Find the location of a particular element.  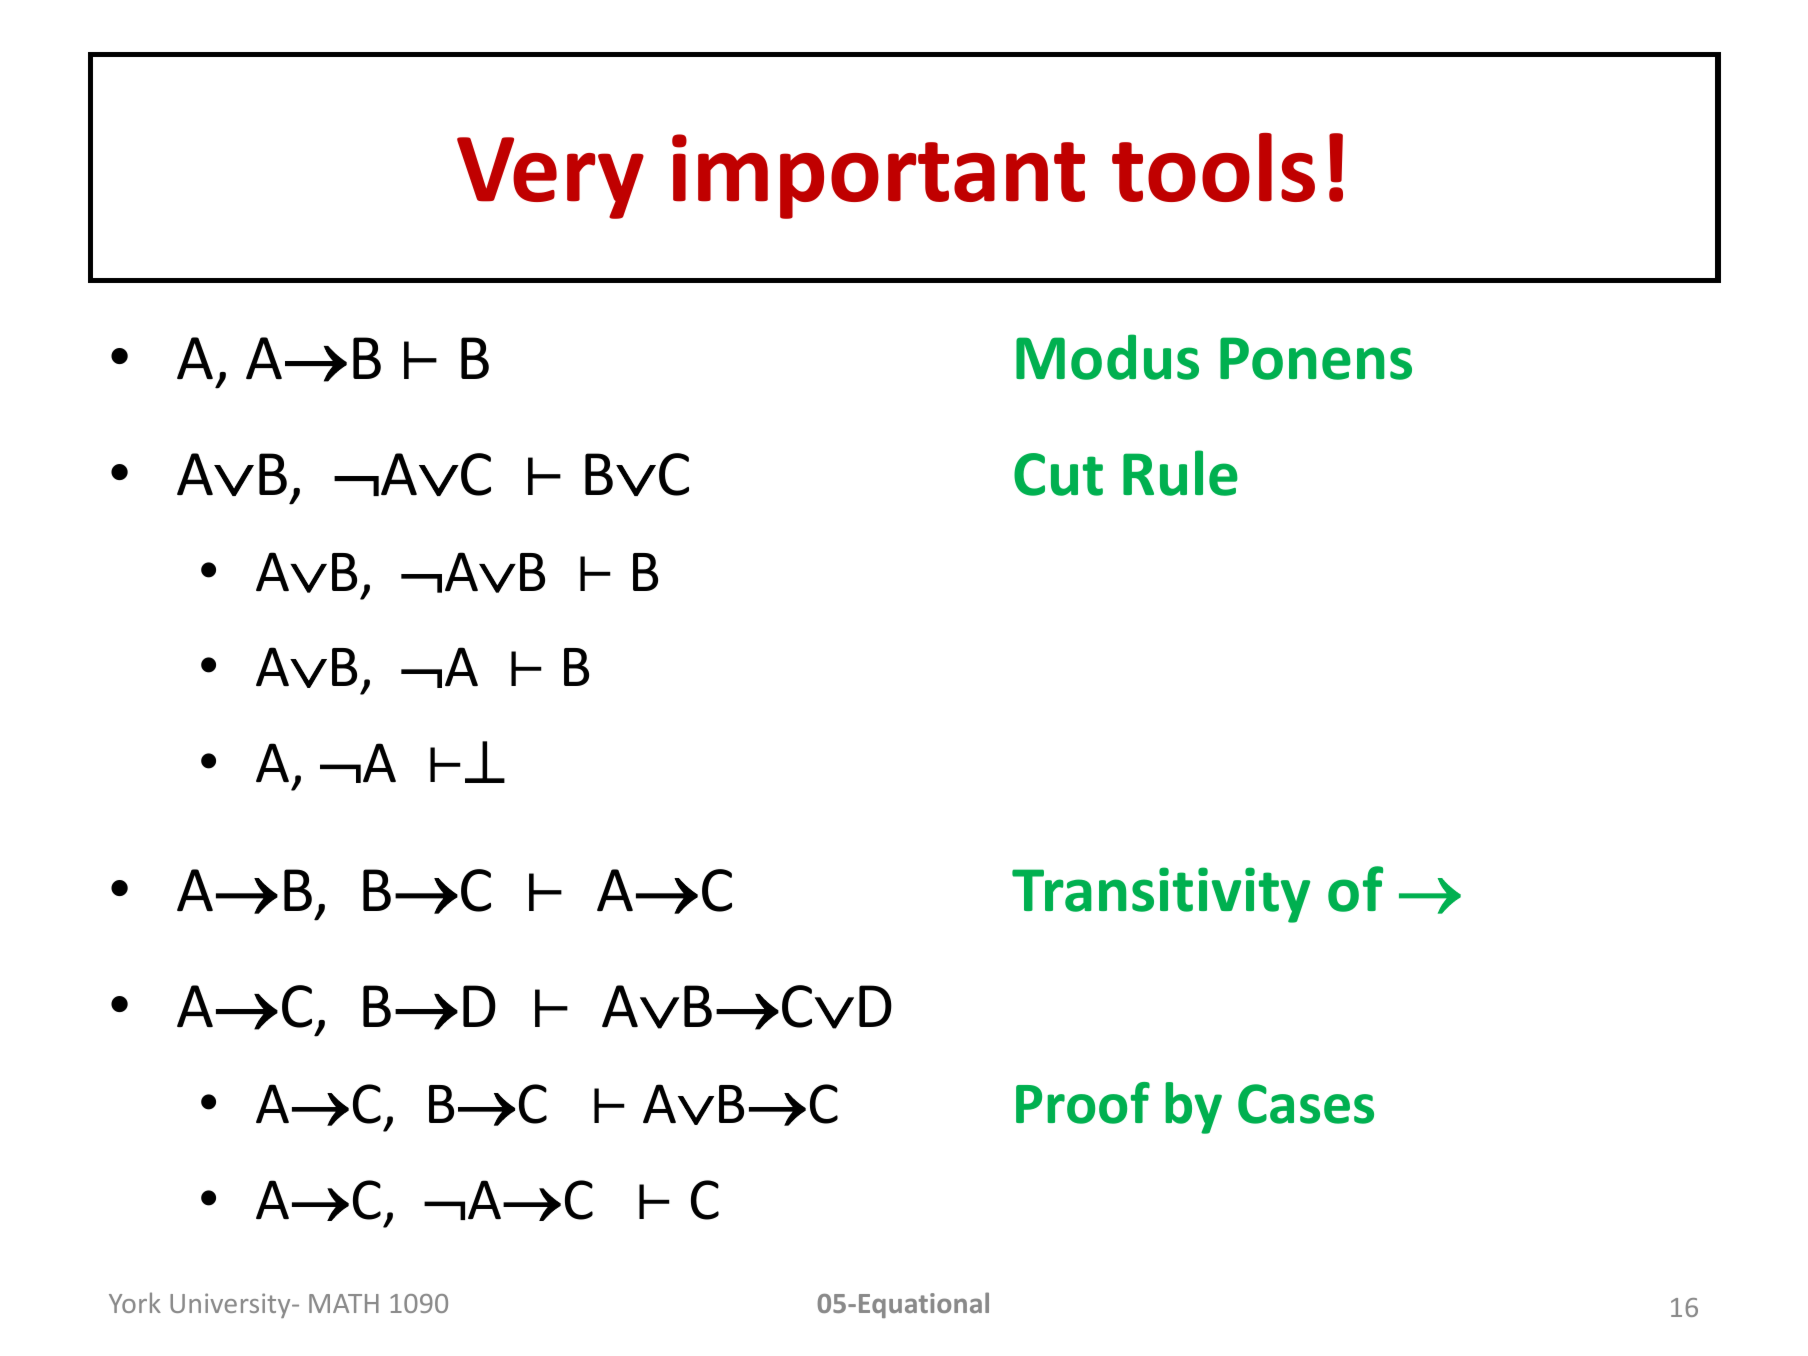

important is located at coordinates (878, 176).
